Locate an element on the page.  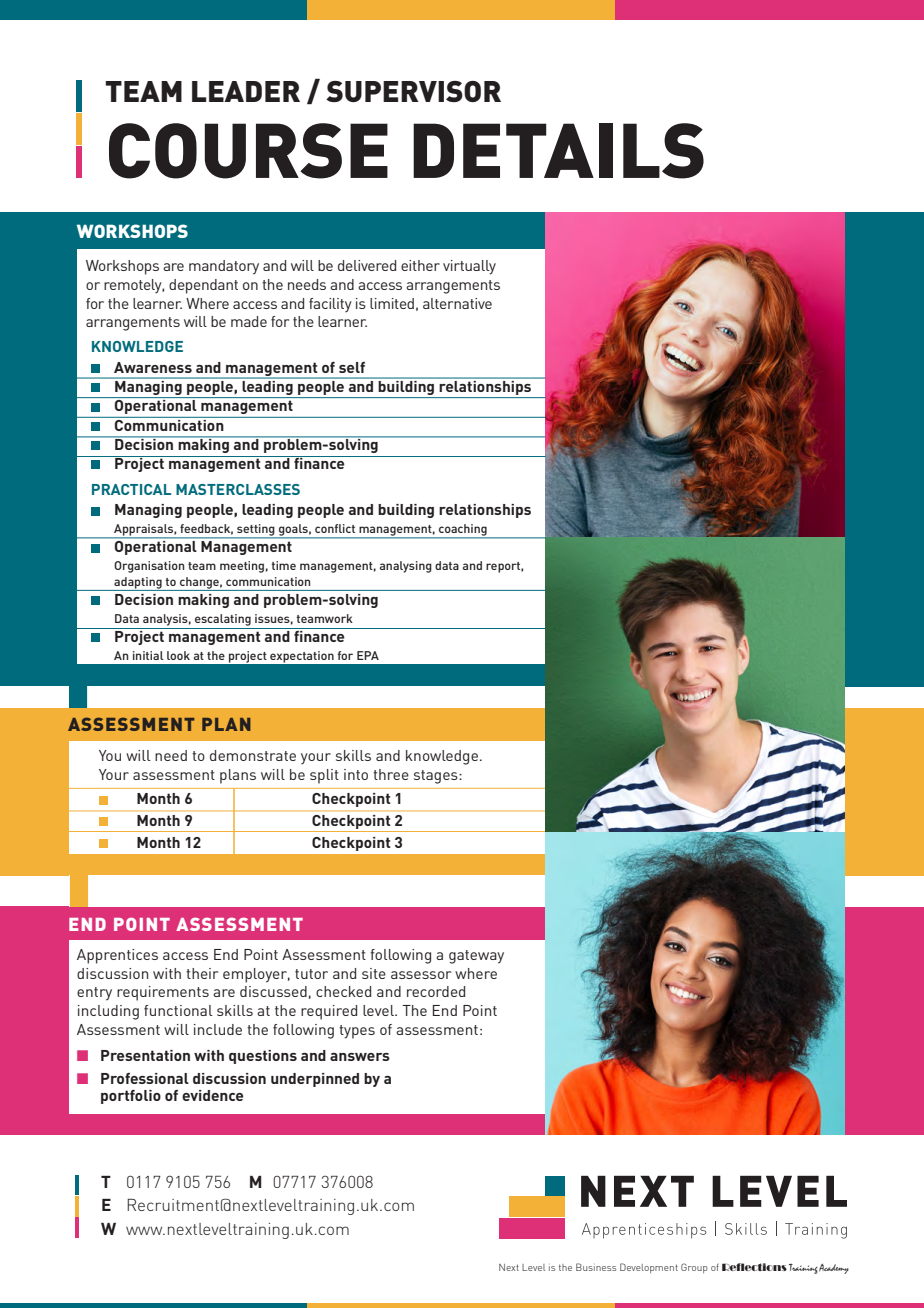
self is located at coordinates (352, 367).
